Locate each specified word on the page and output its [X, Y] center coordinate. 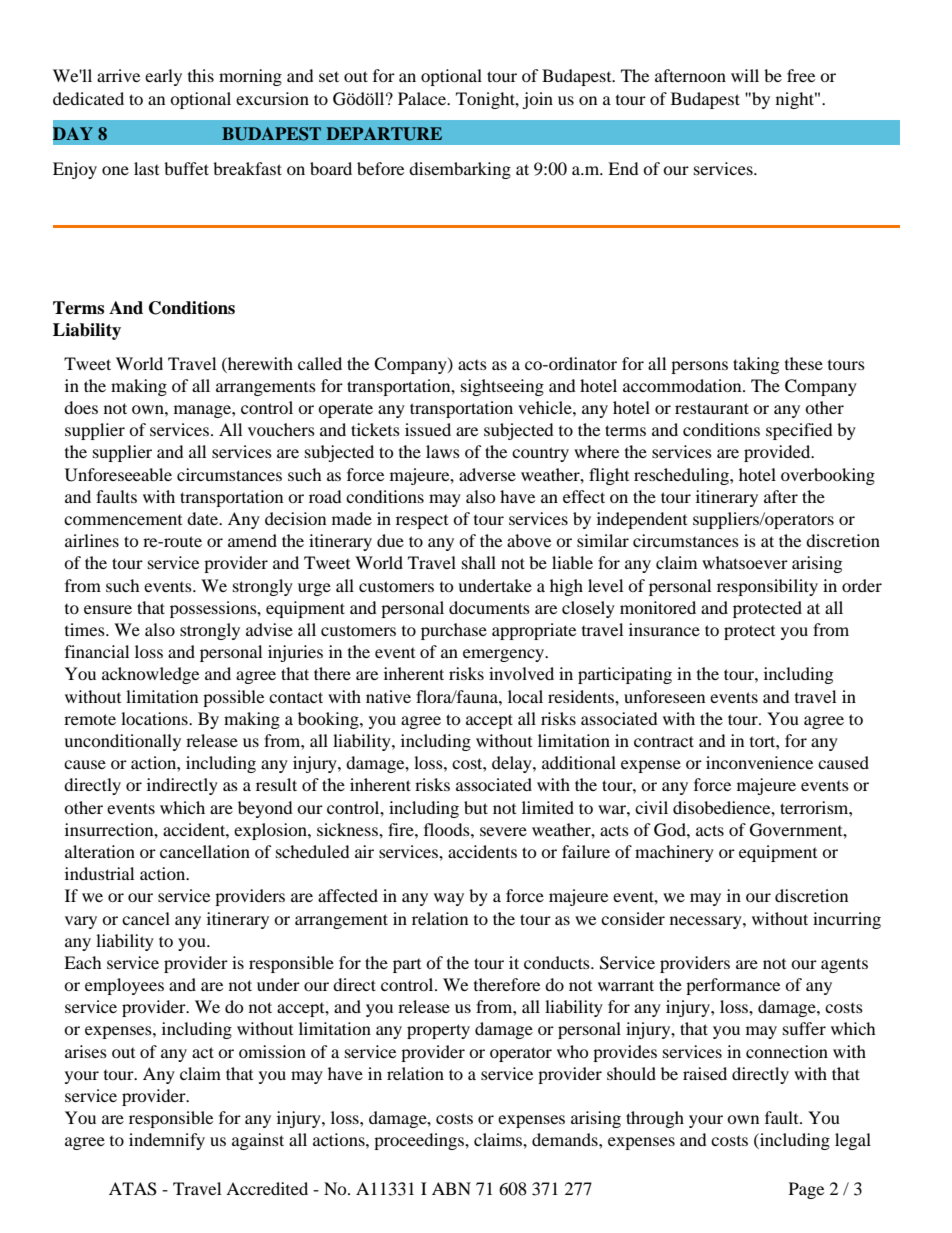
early [163, 77]
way [449, 899]
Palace [423, 98]
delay [513, 764]
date [204, 518]
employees [124, 986]
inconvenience [759, 762]
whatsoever [745, 562]
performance [733, 986]
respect [422, 522]
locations [155, 718]
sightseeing [502, 387]
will [745, 75]
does [81, 407]
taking [756, 365]
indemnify [167, 1141]
